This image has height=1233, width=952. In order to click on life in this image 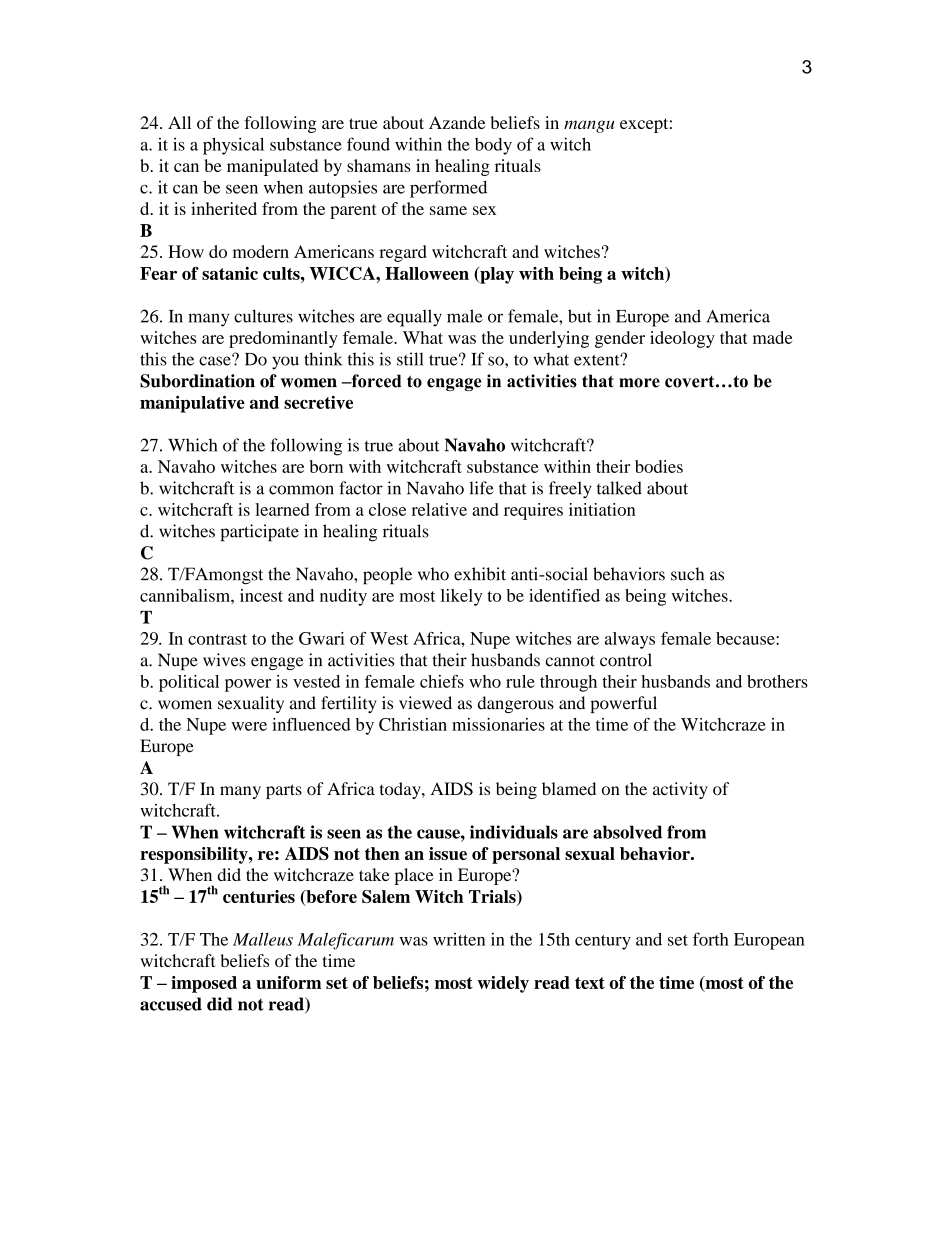, I will do `click(481, 488)`.
